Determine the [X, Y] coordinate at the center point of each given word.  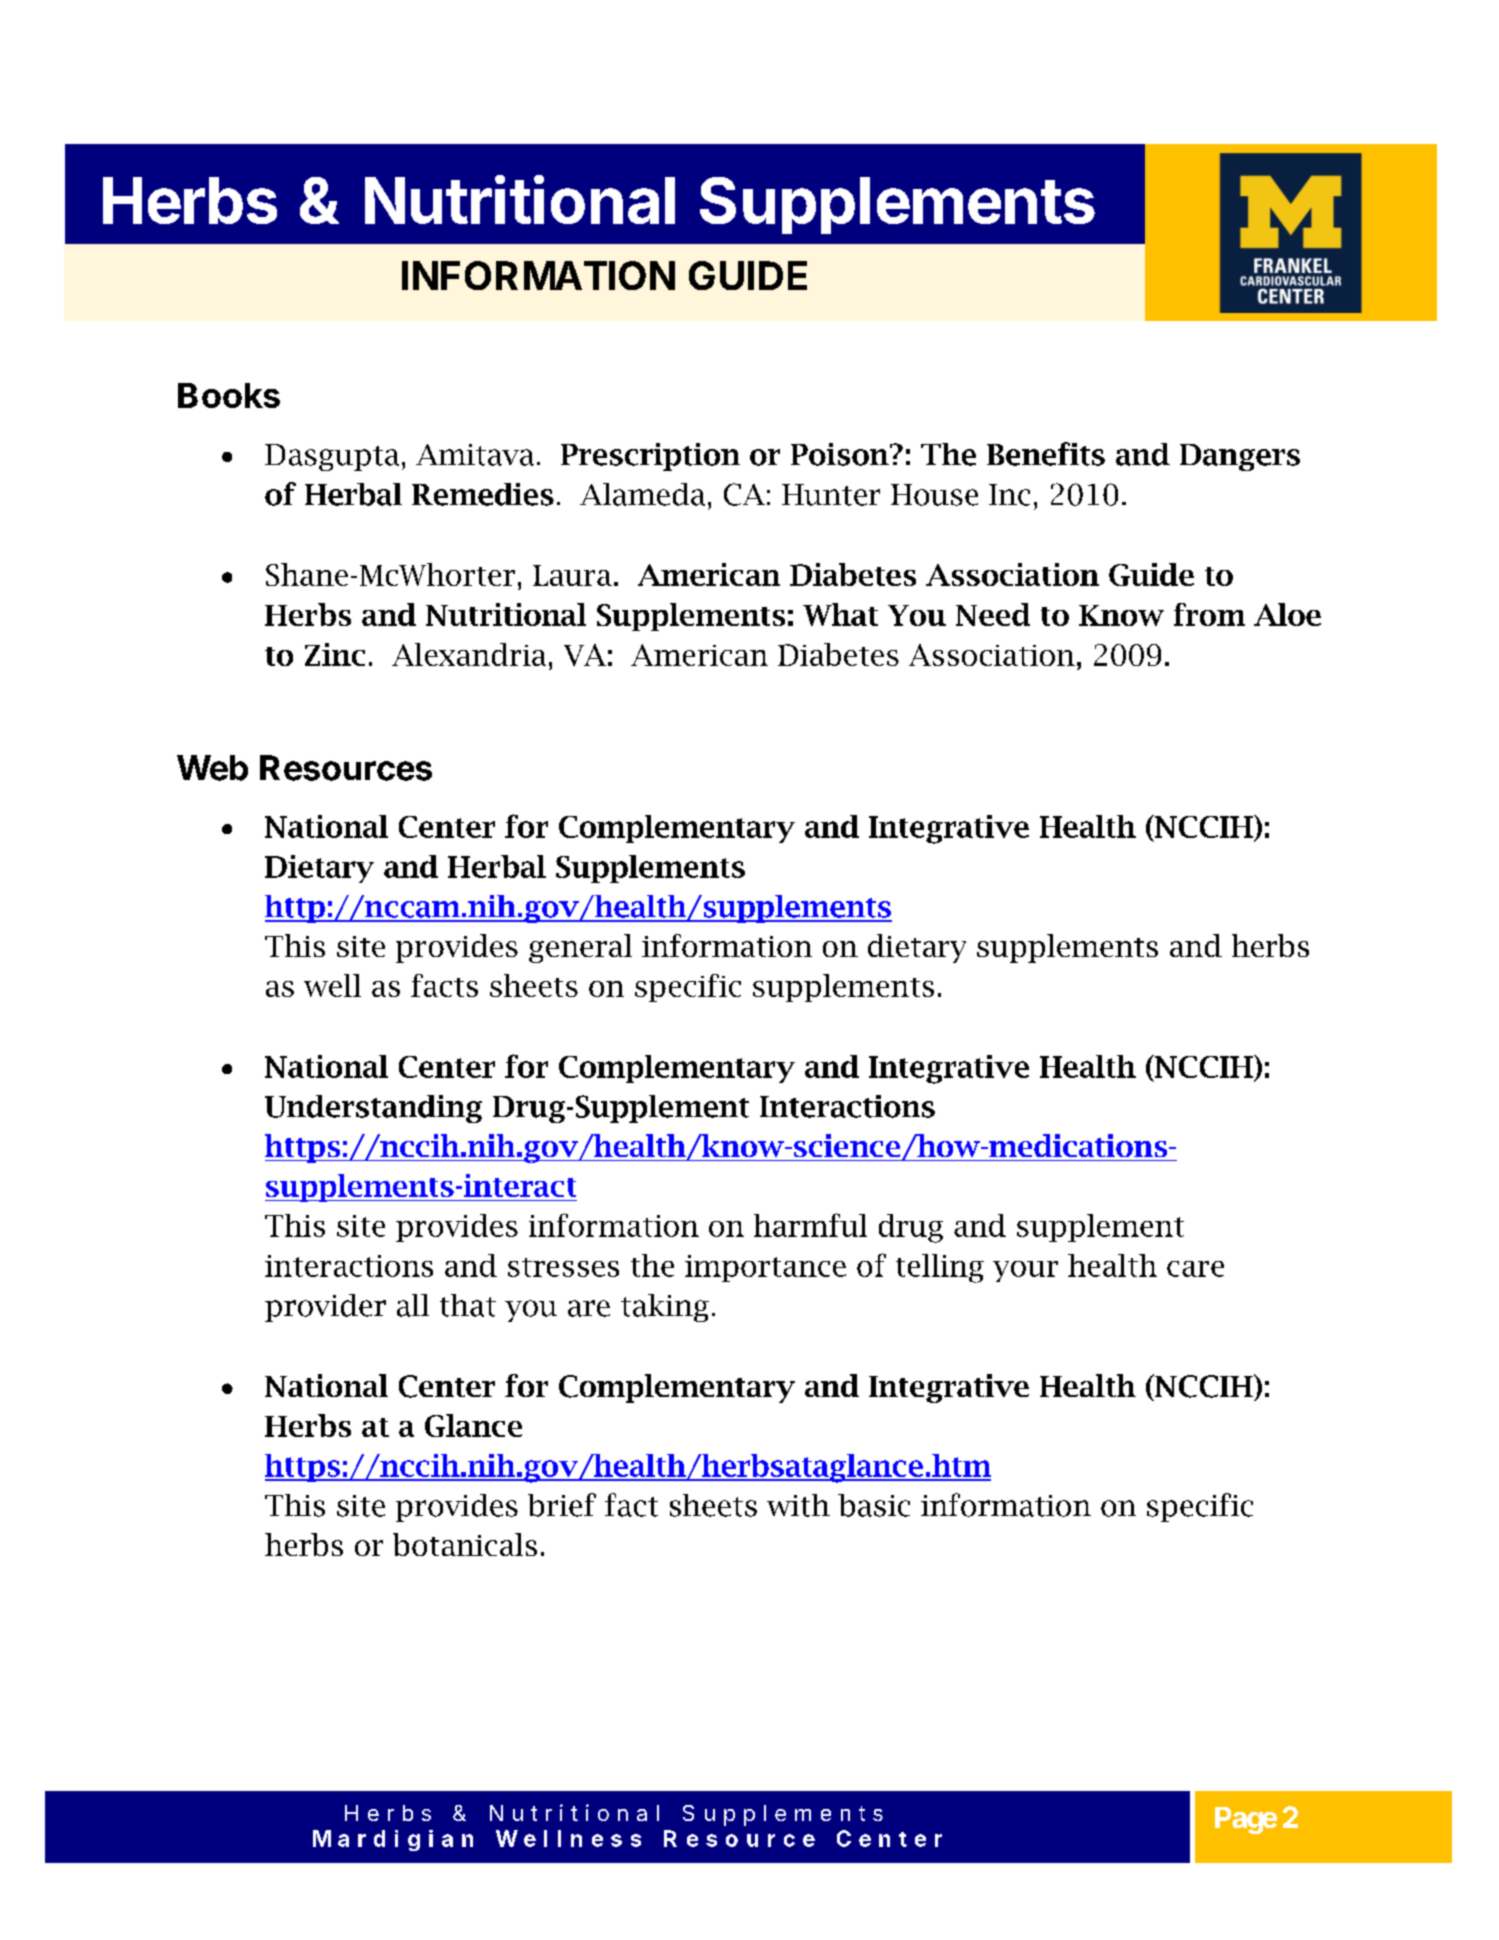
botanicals [465, 1544]
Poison [841, 454]
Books [229, 395]
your [1025, 1271]
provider [325, 1308]
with [798, 1505]
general [580, 948]
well [332, 985]
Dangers [1240, 457]
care [1195, 1269]
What [840, 614]
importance [765, 1268]
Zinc [335, 654]
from [1209, 614]
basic [874, 1505]
